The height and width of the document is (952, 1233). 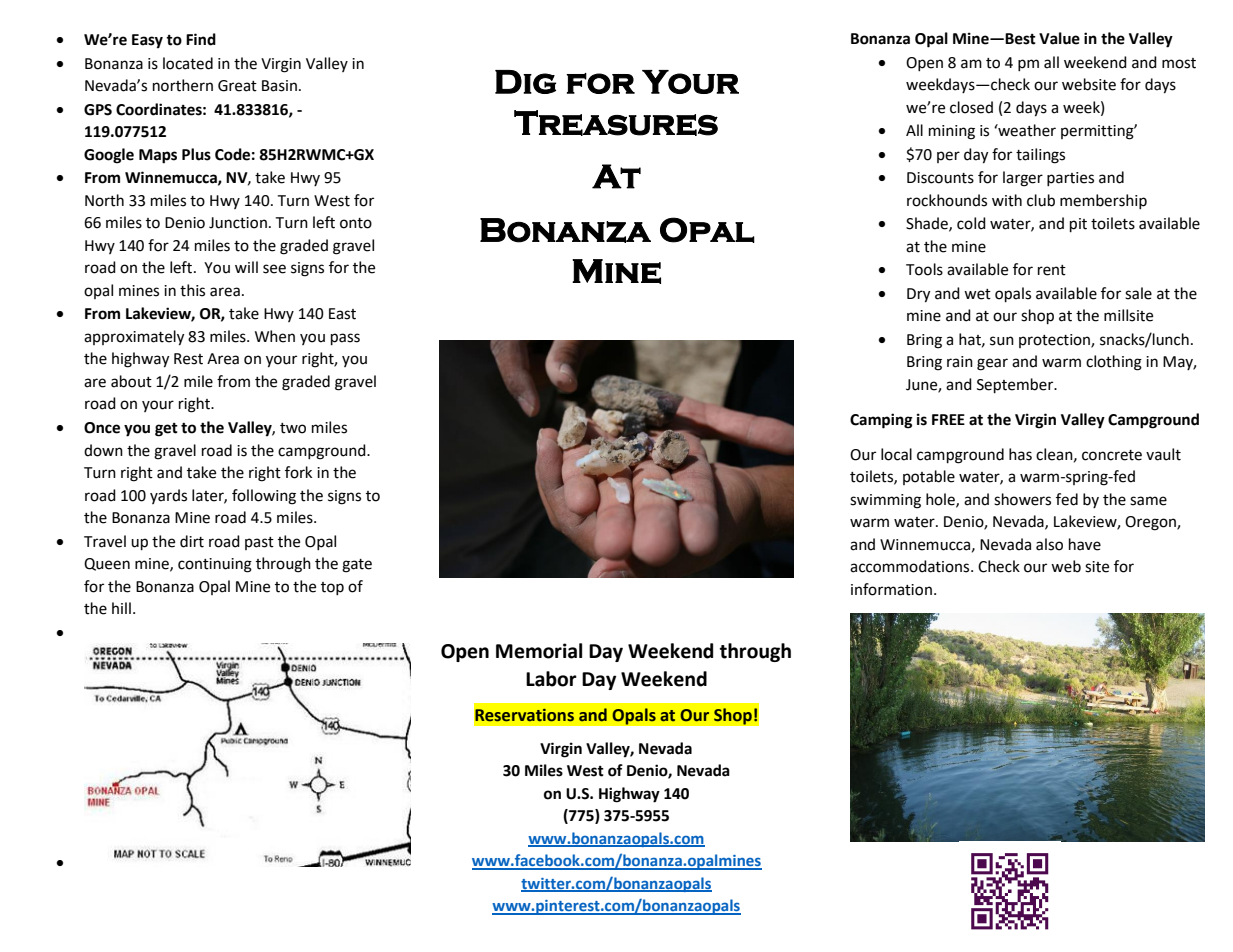 I want to click on onto, so click(x=356, y=223).
